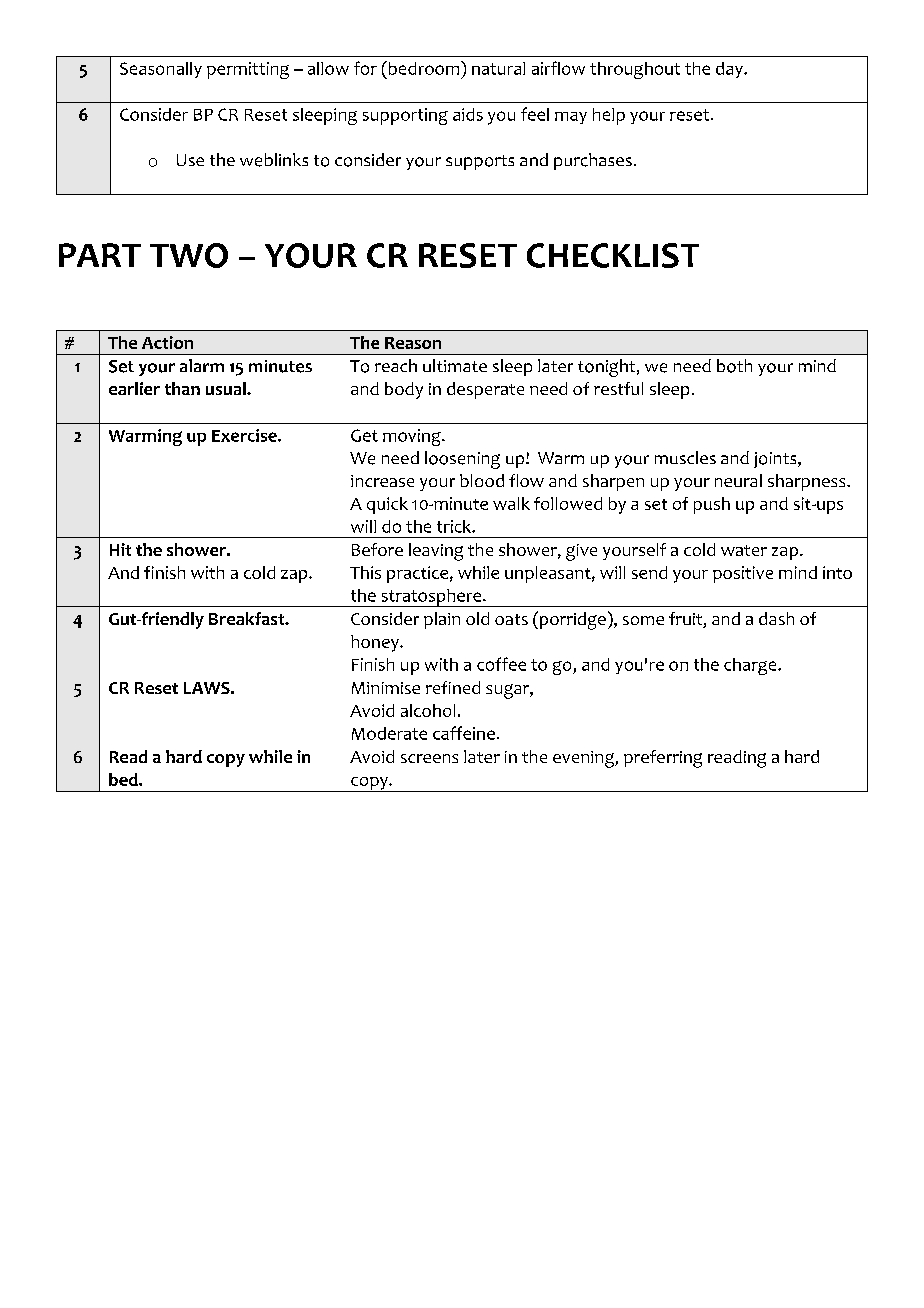 The image size is (924, 1308). Describe the element at coordinates (730, 70) in the page. I see `day` at that location.
